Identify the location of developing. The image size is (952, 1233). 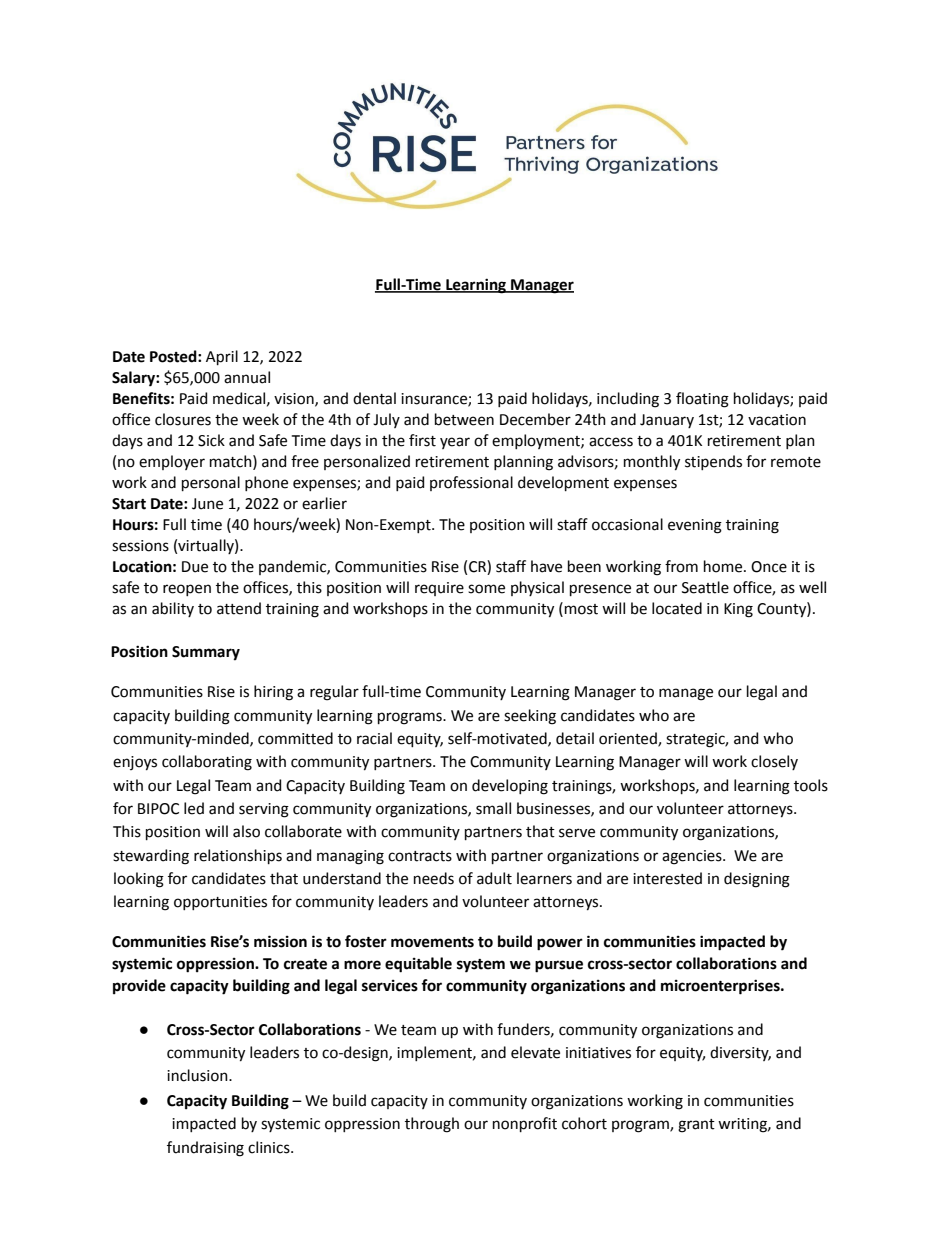
(510, 787).
